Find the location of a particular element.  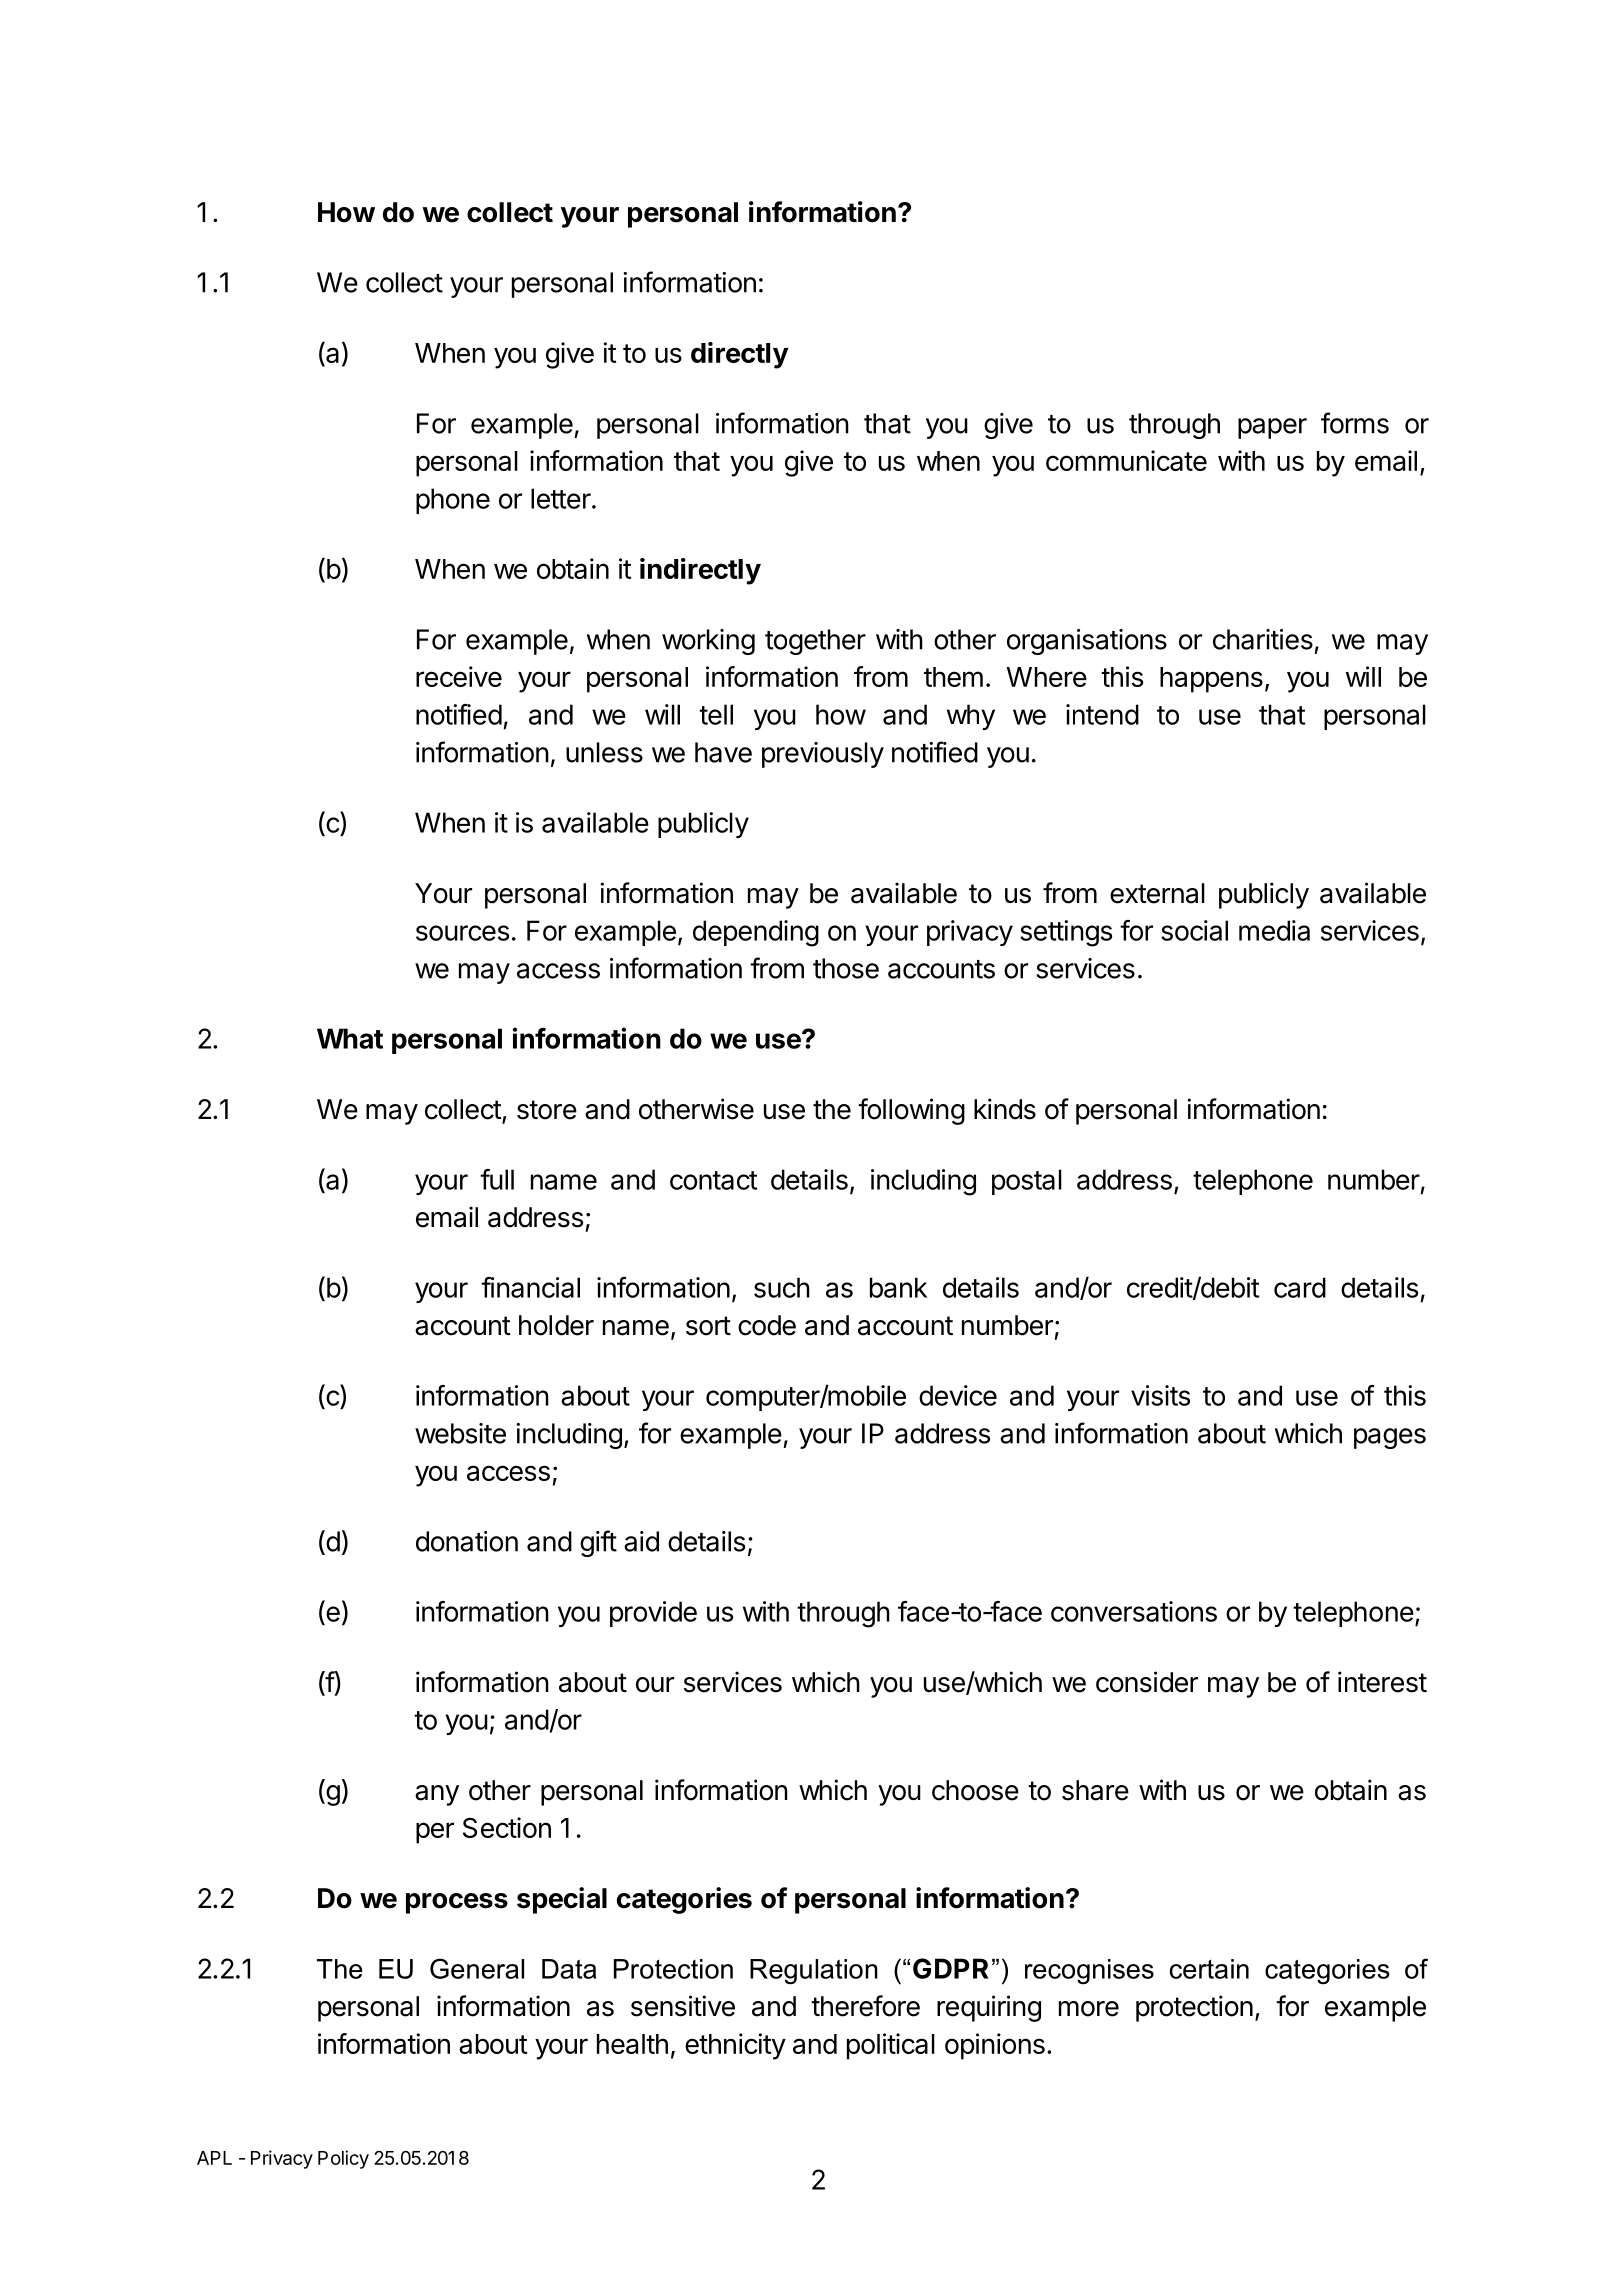

aid is located at coordinates (641, 1541).
